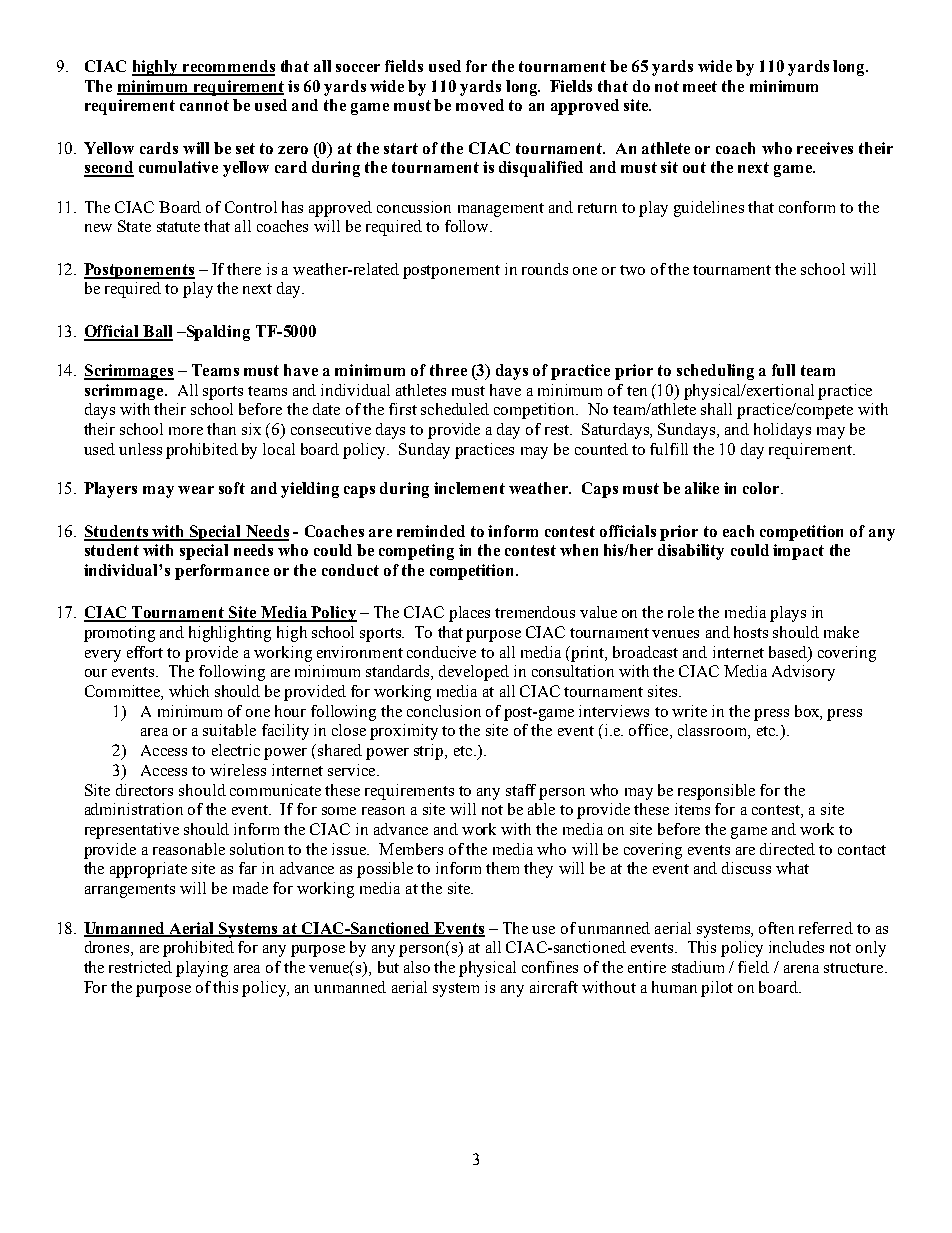  I want to click on rounds, so click(545, 269).
